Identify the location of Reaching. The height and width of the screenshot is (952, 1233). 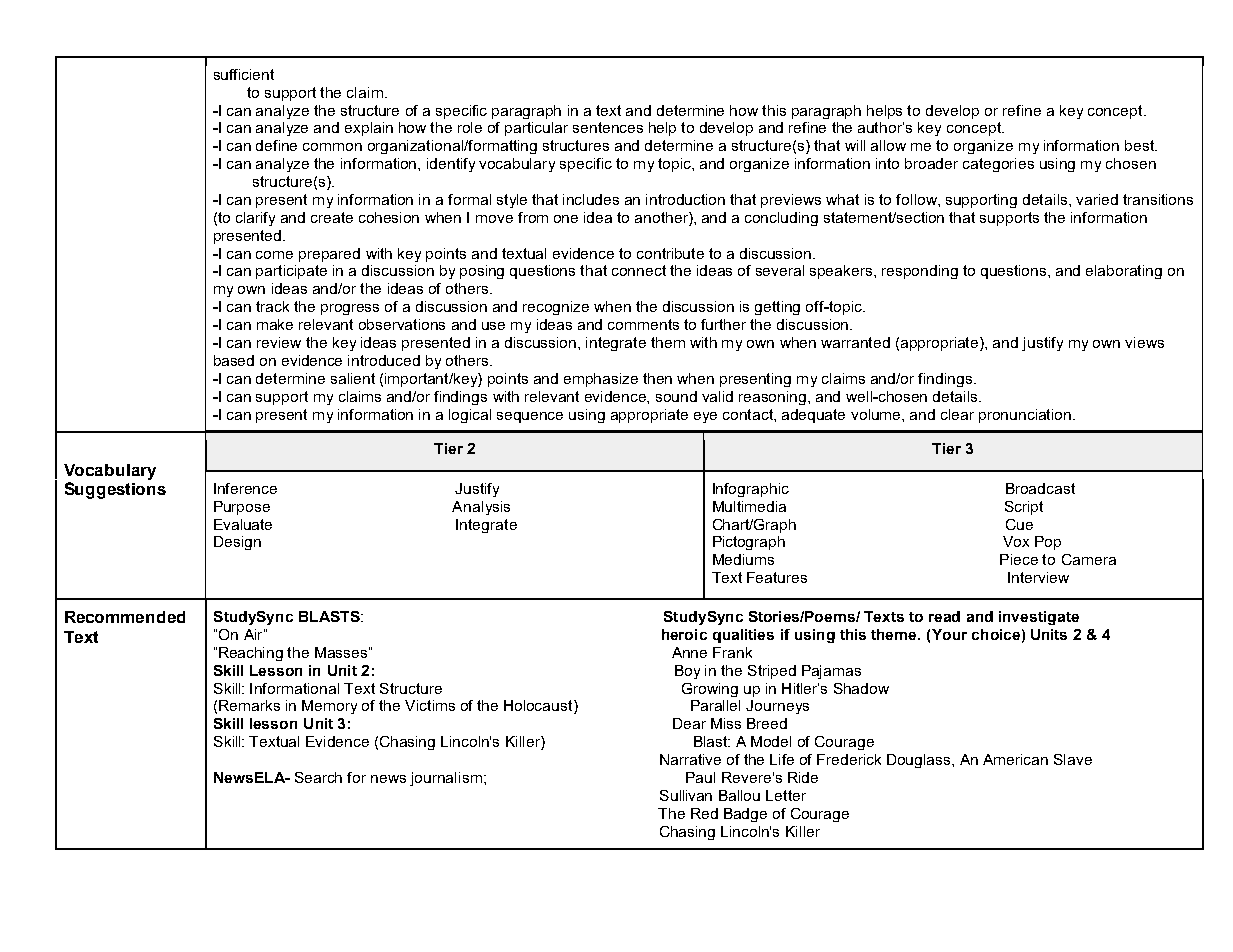
(251, 654).
